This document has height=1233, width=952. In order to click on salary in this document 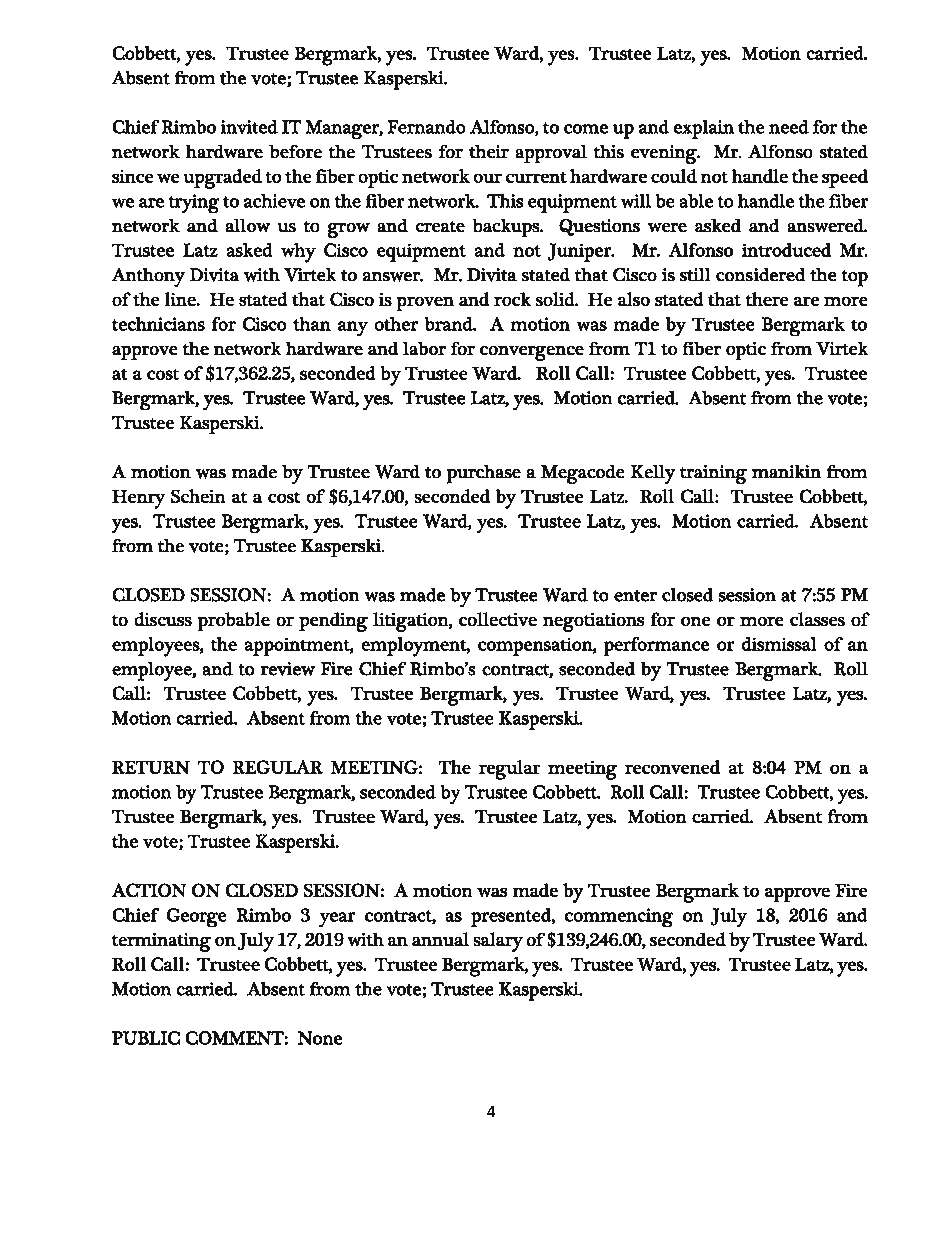, I will do `click(498, 942)`.
